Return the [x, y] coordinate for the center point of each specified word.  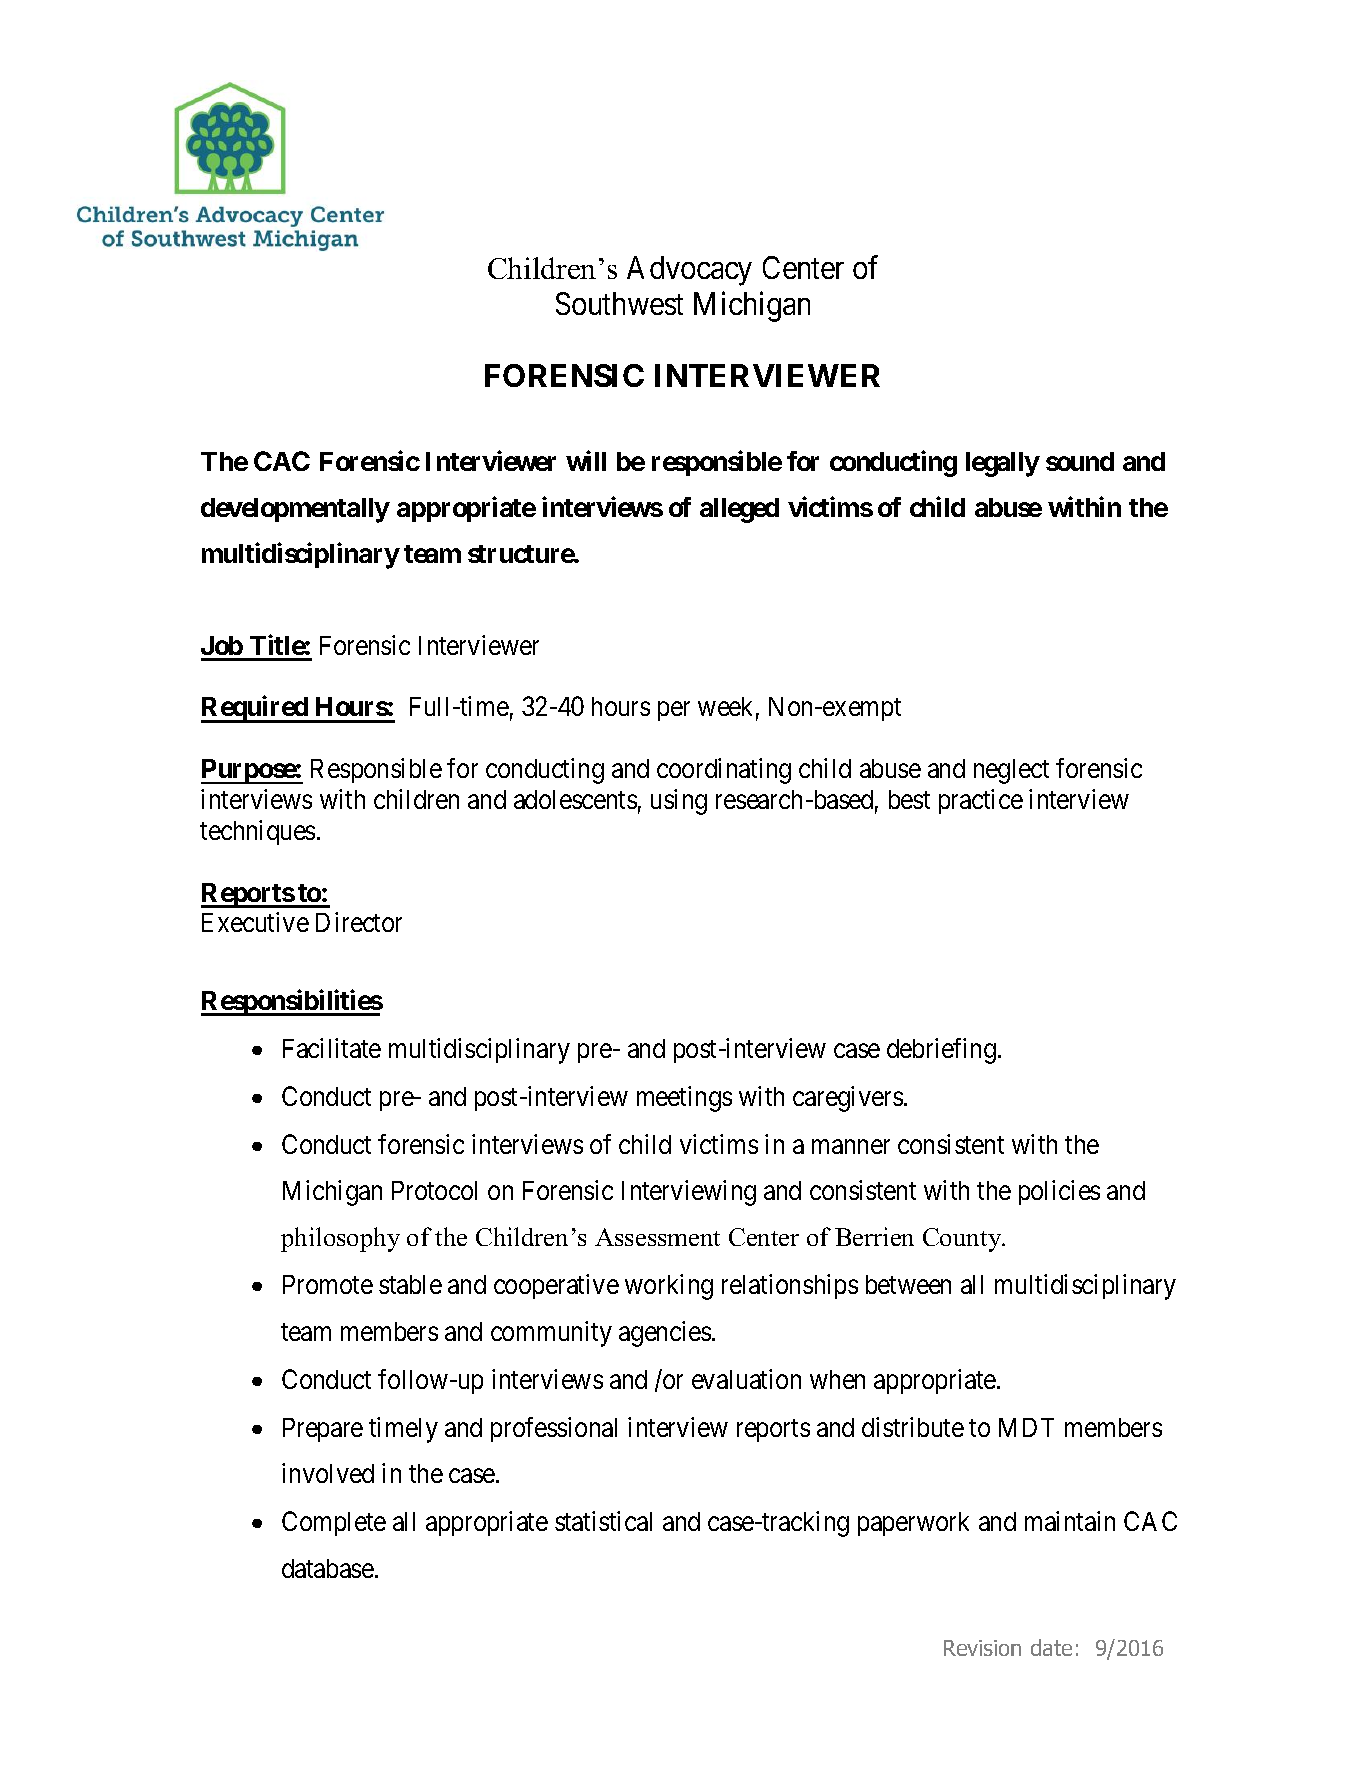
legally [1003, 464]
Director [359, 922]
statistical [603, 1521]
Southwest [619, 303]
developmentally [295, 510]
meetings [684, 1099]
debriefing [941, 1051]
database [328, 1568]
